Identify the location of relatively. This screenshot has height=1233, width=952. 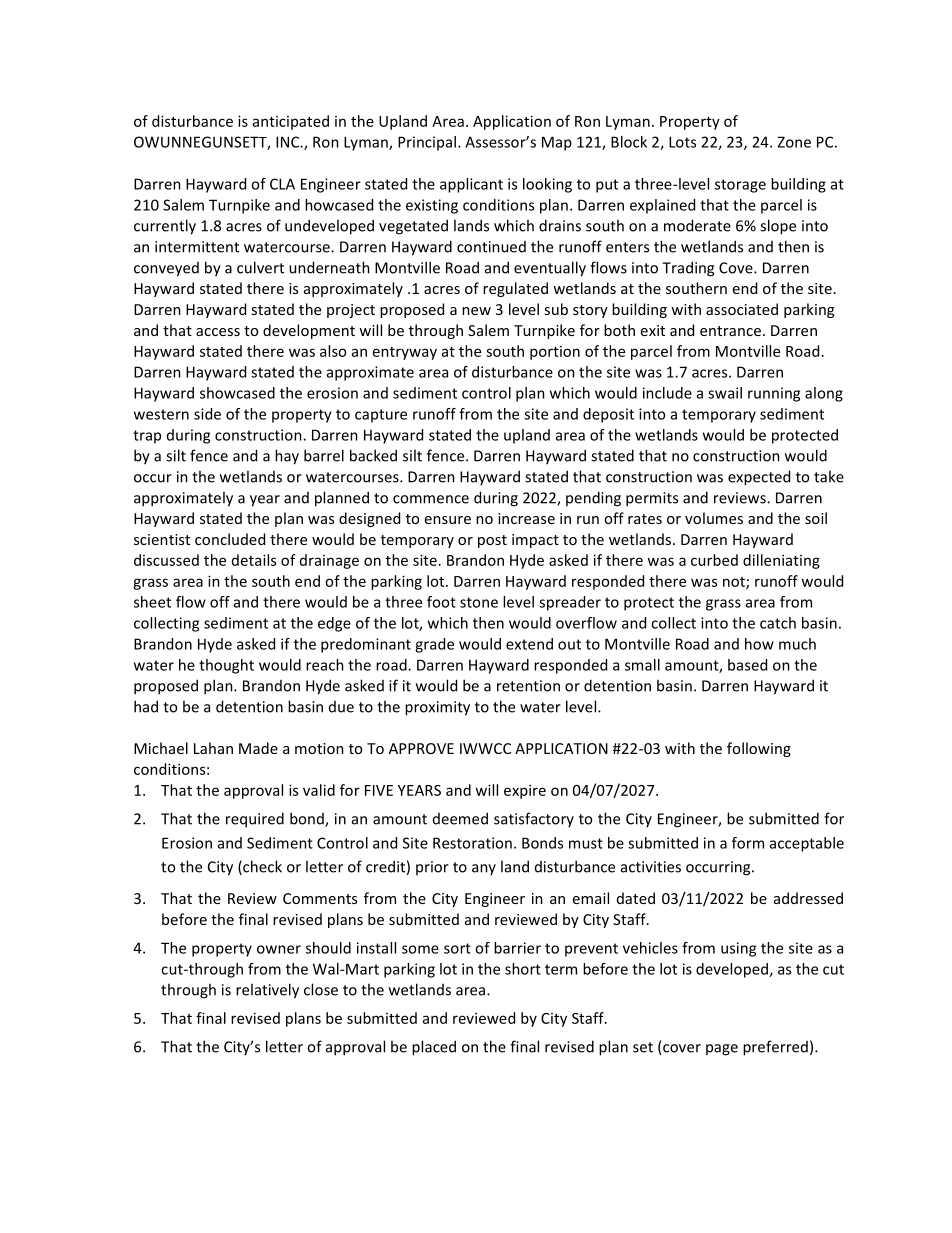
(267, 991).
